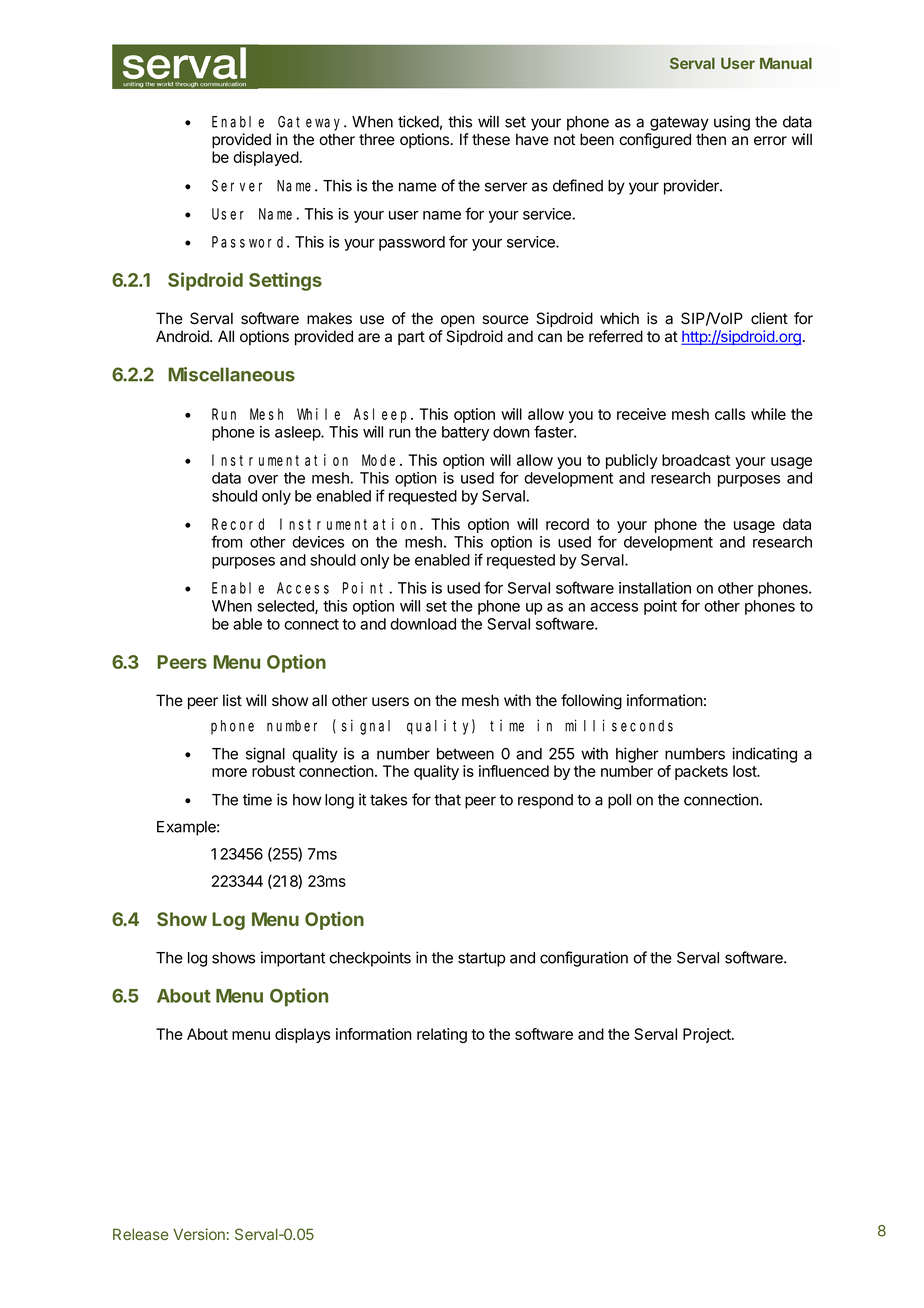  I want to click on between, so click(465, 754).
